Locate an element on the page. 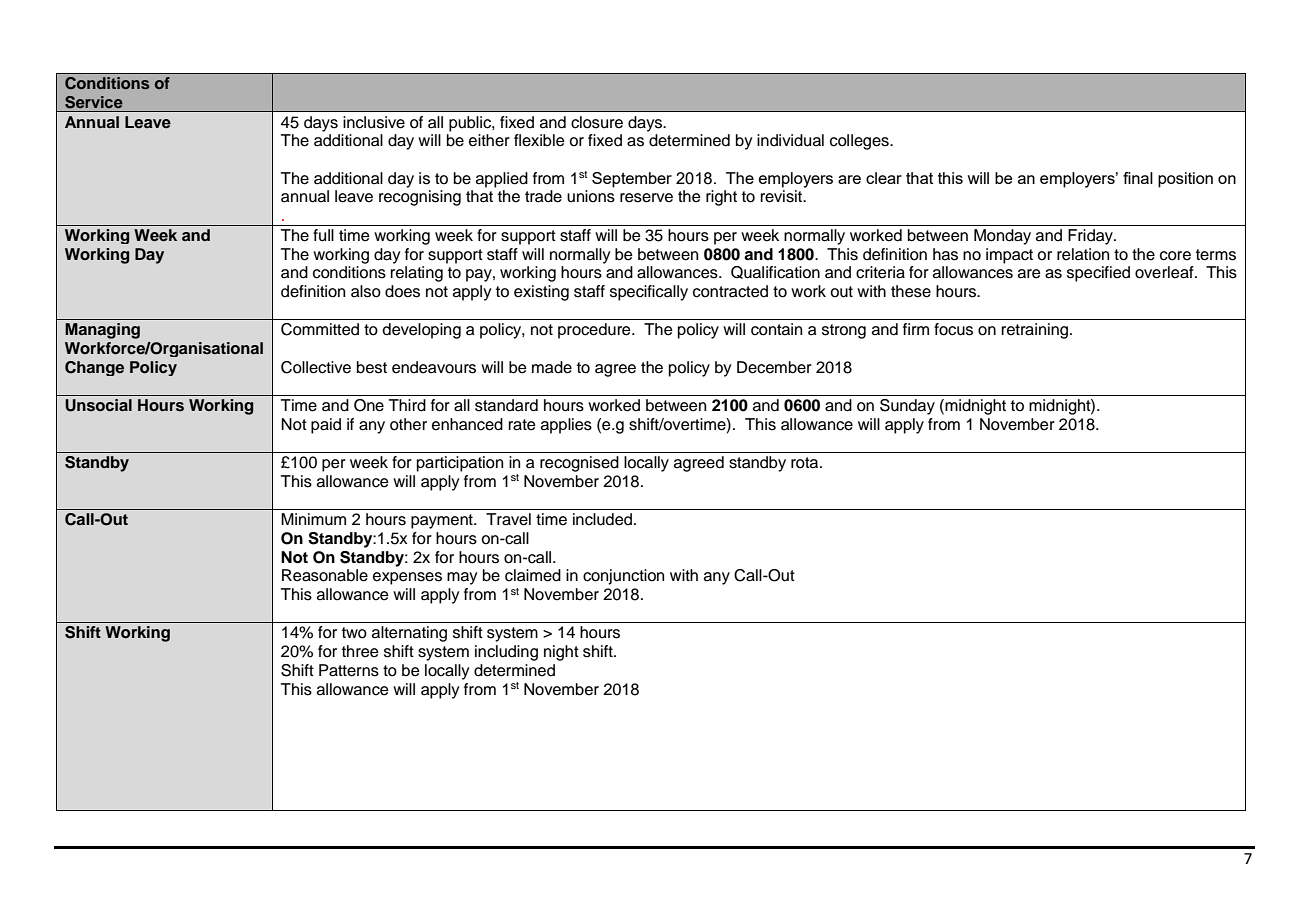 The width and height of the document is (1308, 924). final is located at coordinates (1138, 178).
